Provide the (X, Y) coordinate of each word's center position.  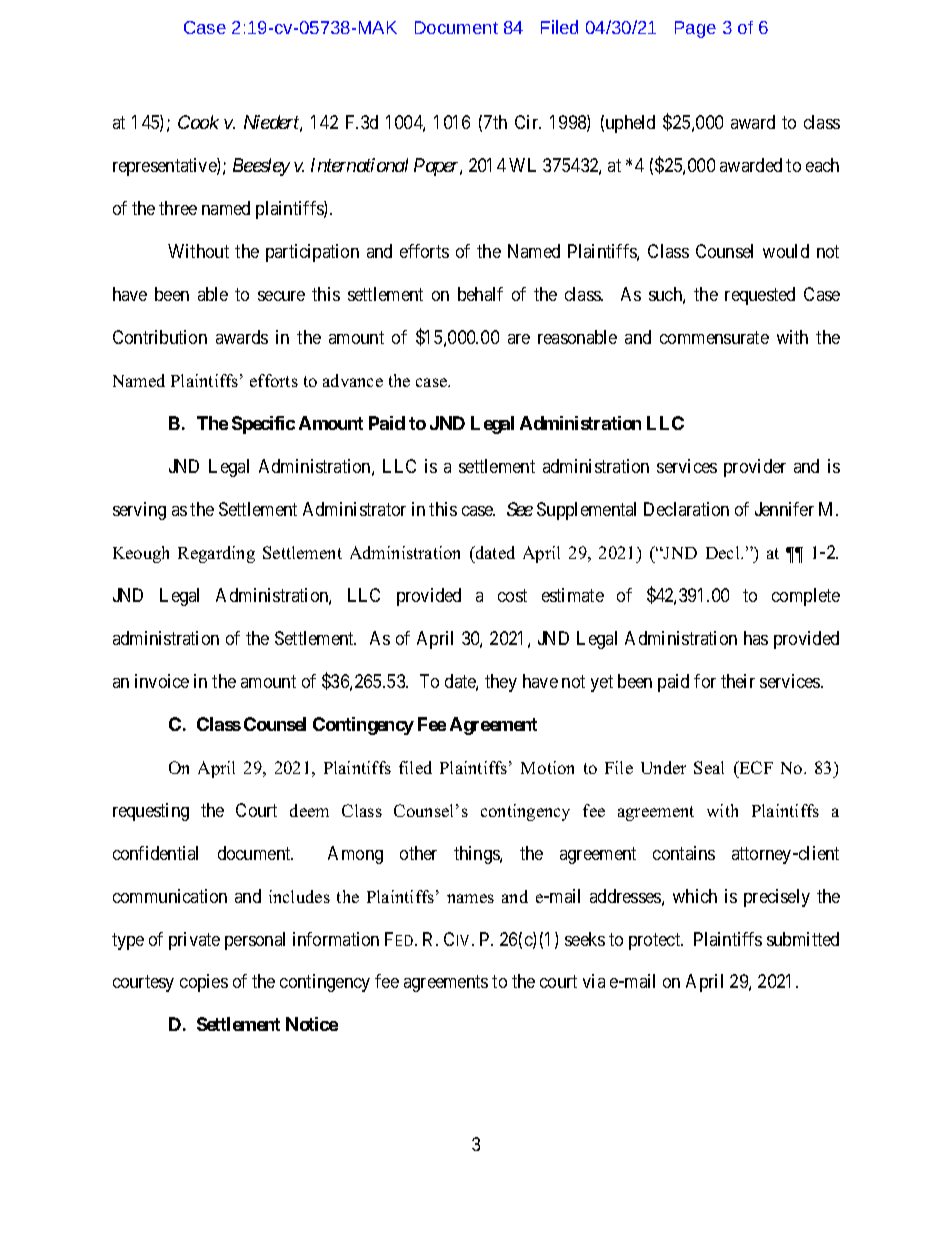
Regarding (216, 554)
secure (281, 296)
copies (204, 983)
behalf (480, 294)
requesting (151, 812)
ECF (755, 767)
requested (760, 296)
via (594, 981)
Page (695, 29)
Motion (547, 767)
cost (512, 595)
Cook (198, 122)
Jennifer (784, 509)
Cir (528, 122)
